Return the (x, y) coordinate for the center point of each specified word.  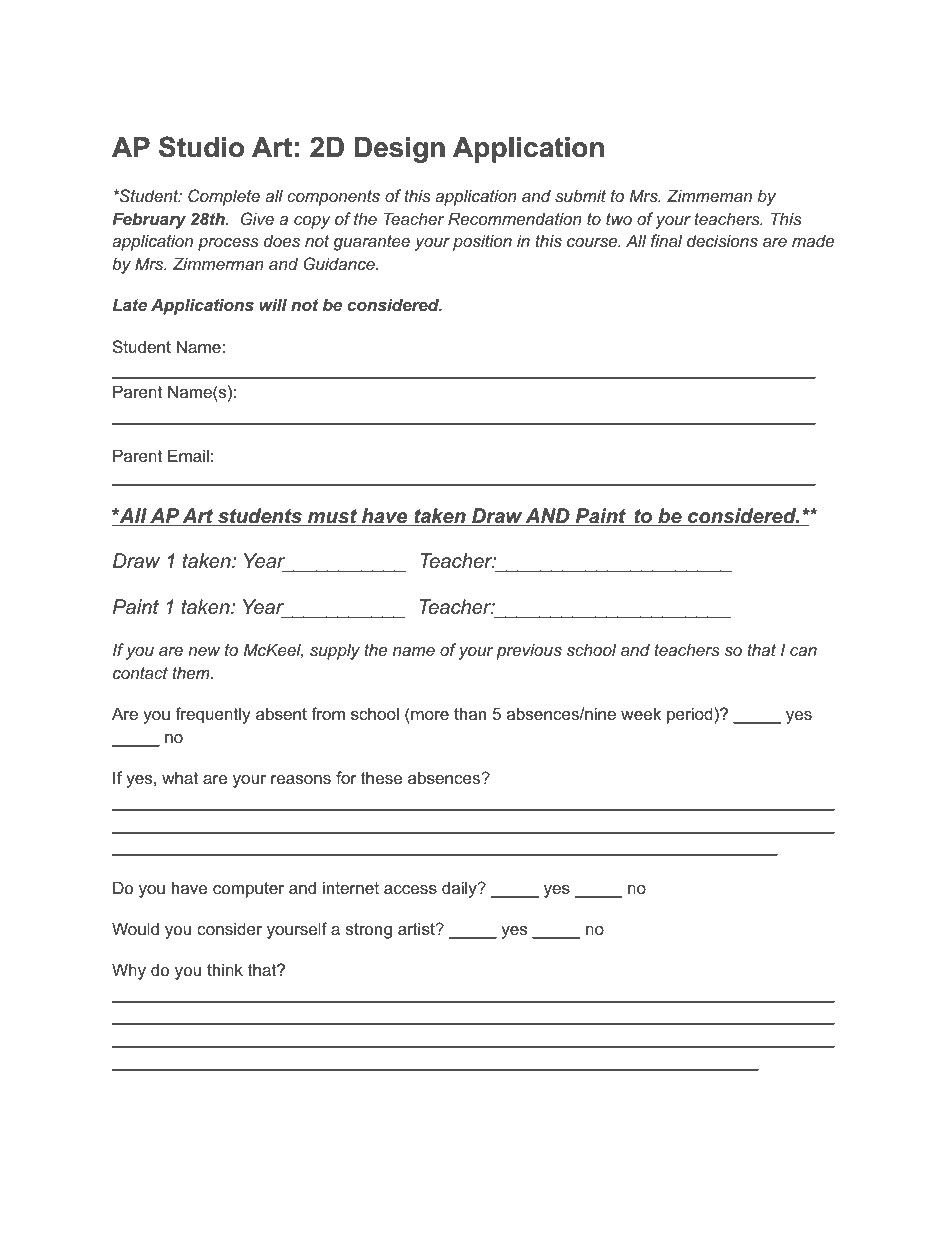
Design (400, 150)
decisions (722, 240)
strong (369, 931)
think (225, 969)
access (410, 889)
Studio (201, 147)
